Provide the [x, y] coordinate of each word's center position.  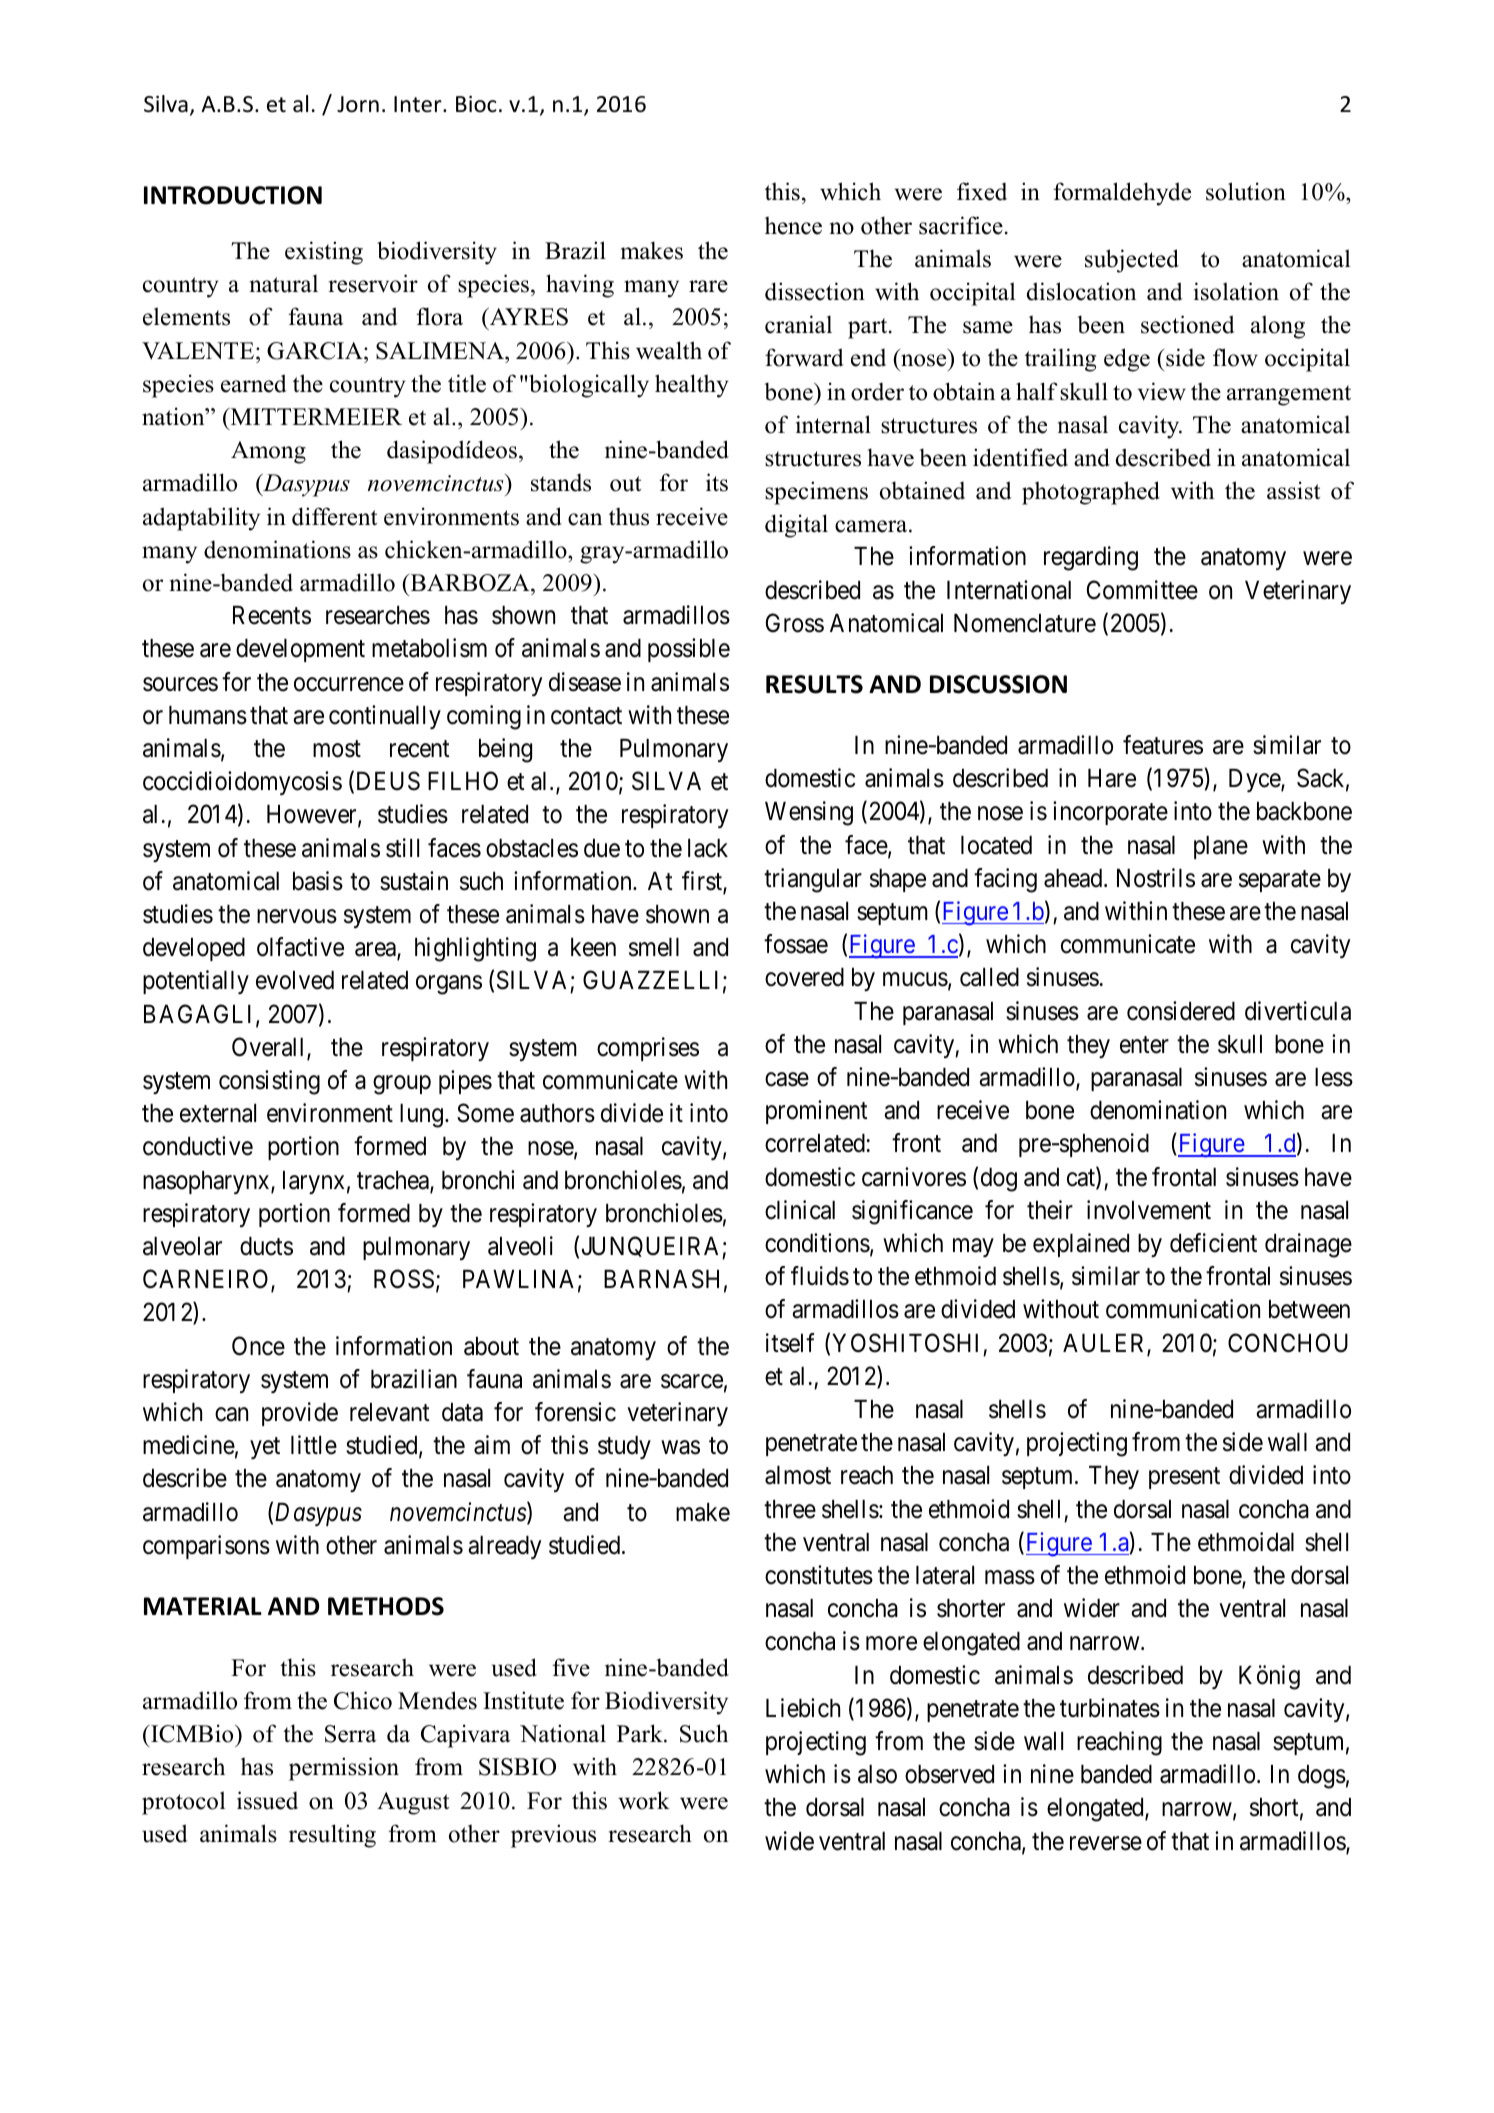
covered [804, 977]
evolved [295, 980]
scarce [692, 1381]
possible [689, 650]
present [1184, 1478]
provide [300, 1414]
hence [793, 225]
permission [344, 1769]
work [644, 1800]
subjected [1132, 261]
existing [324, 253]
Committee [1142, 590]
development [300, 650]
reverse [1106, 1843]
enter [1144, 1045]
